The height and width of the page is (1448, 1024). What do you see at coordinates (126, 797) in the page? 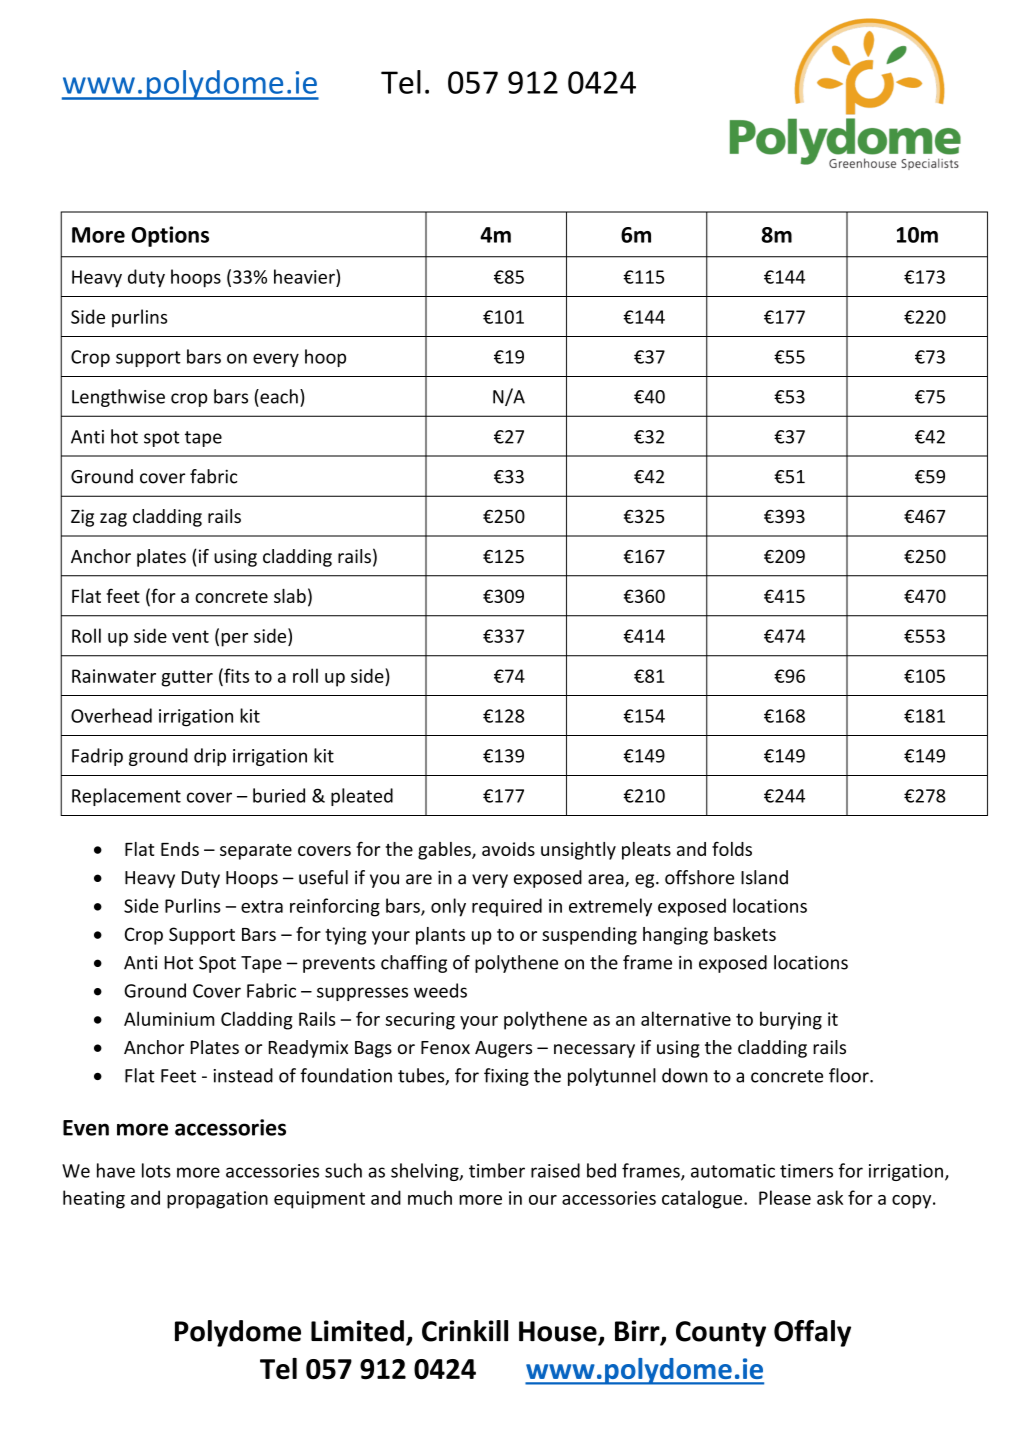
I see `Replacement` at bounding box center [126, 797].
